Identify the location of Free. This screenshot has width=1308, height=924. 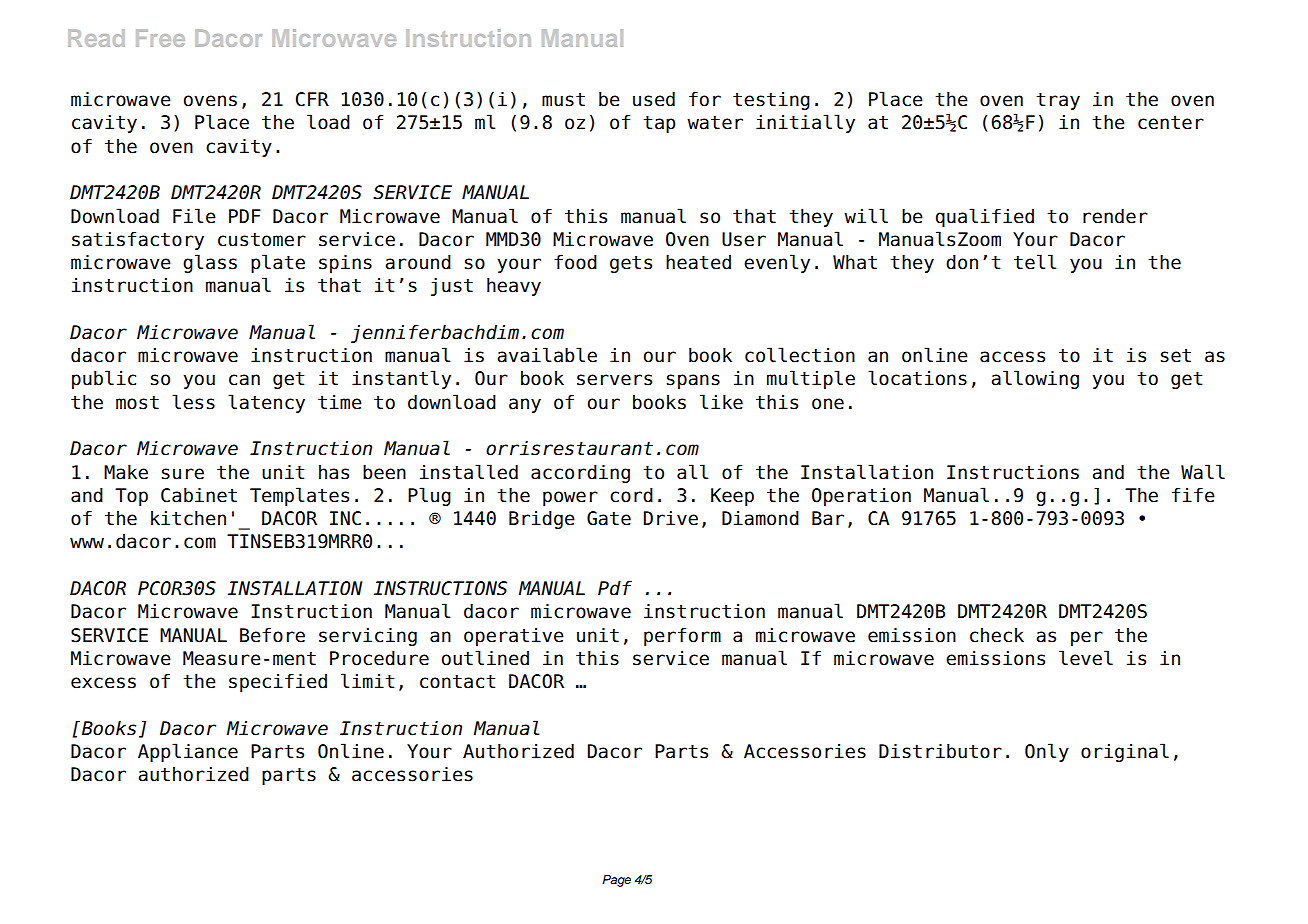
(160, 38).
